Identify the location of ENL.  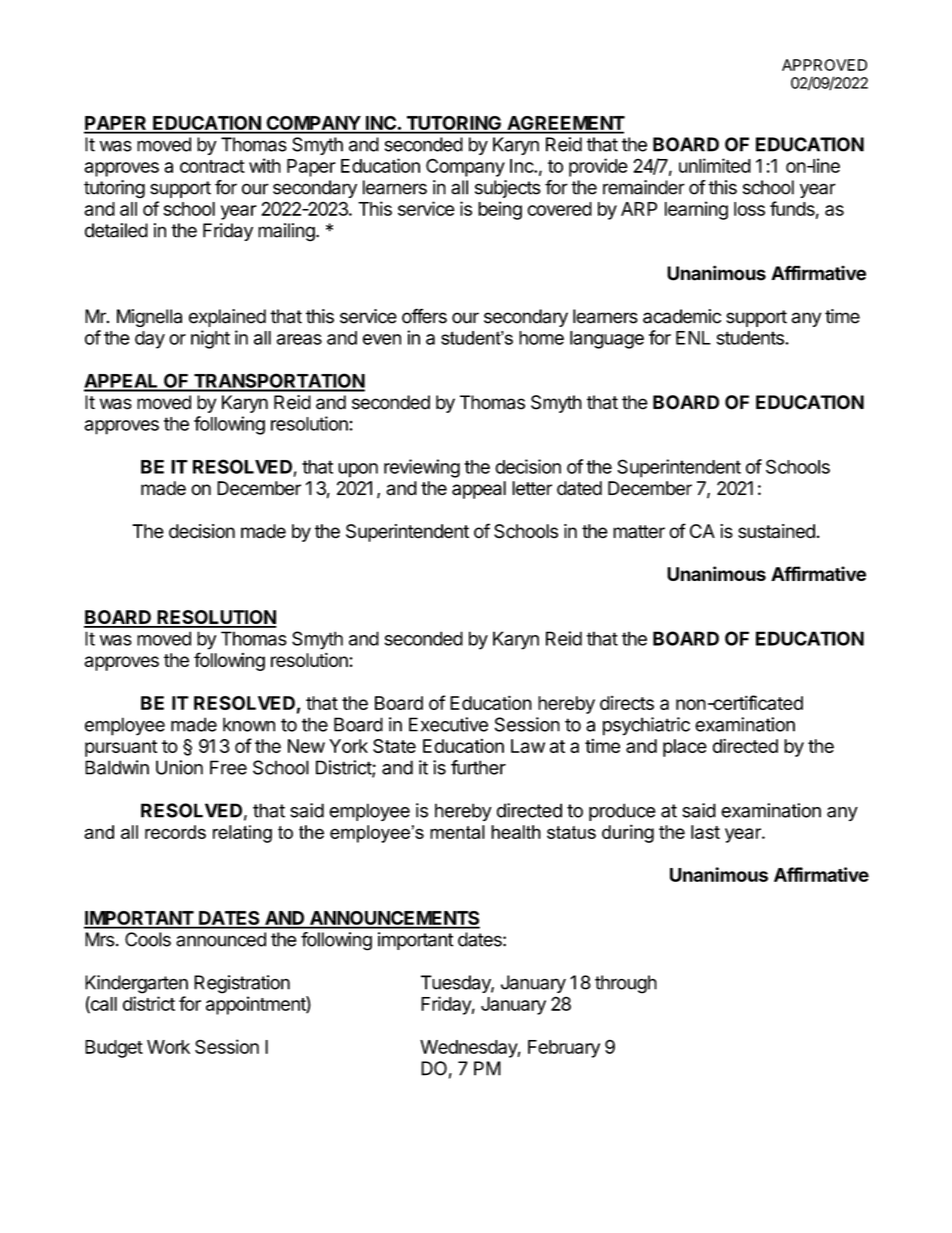
(693, 338).
